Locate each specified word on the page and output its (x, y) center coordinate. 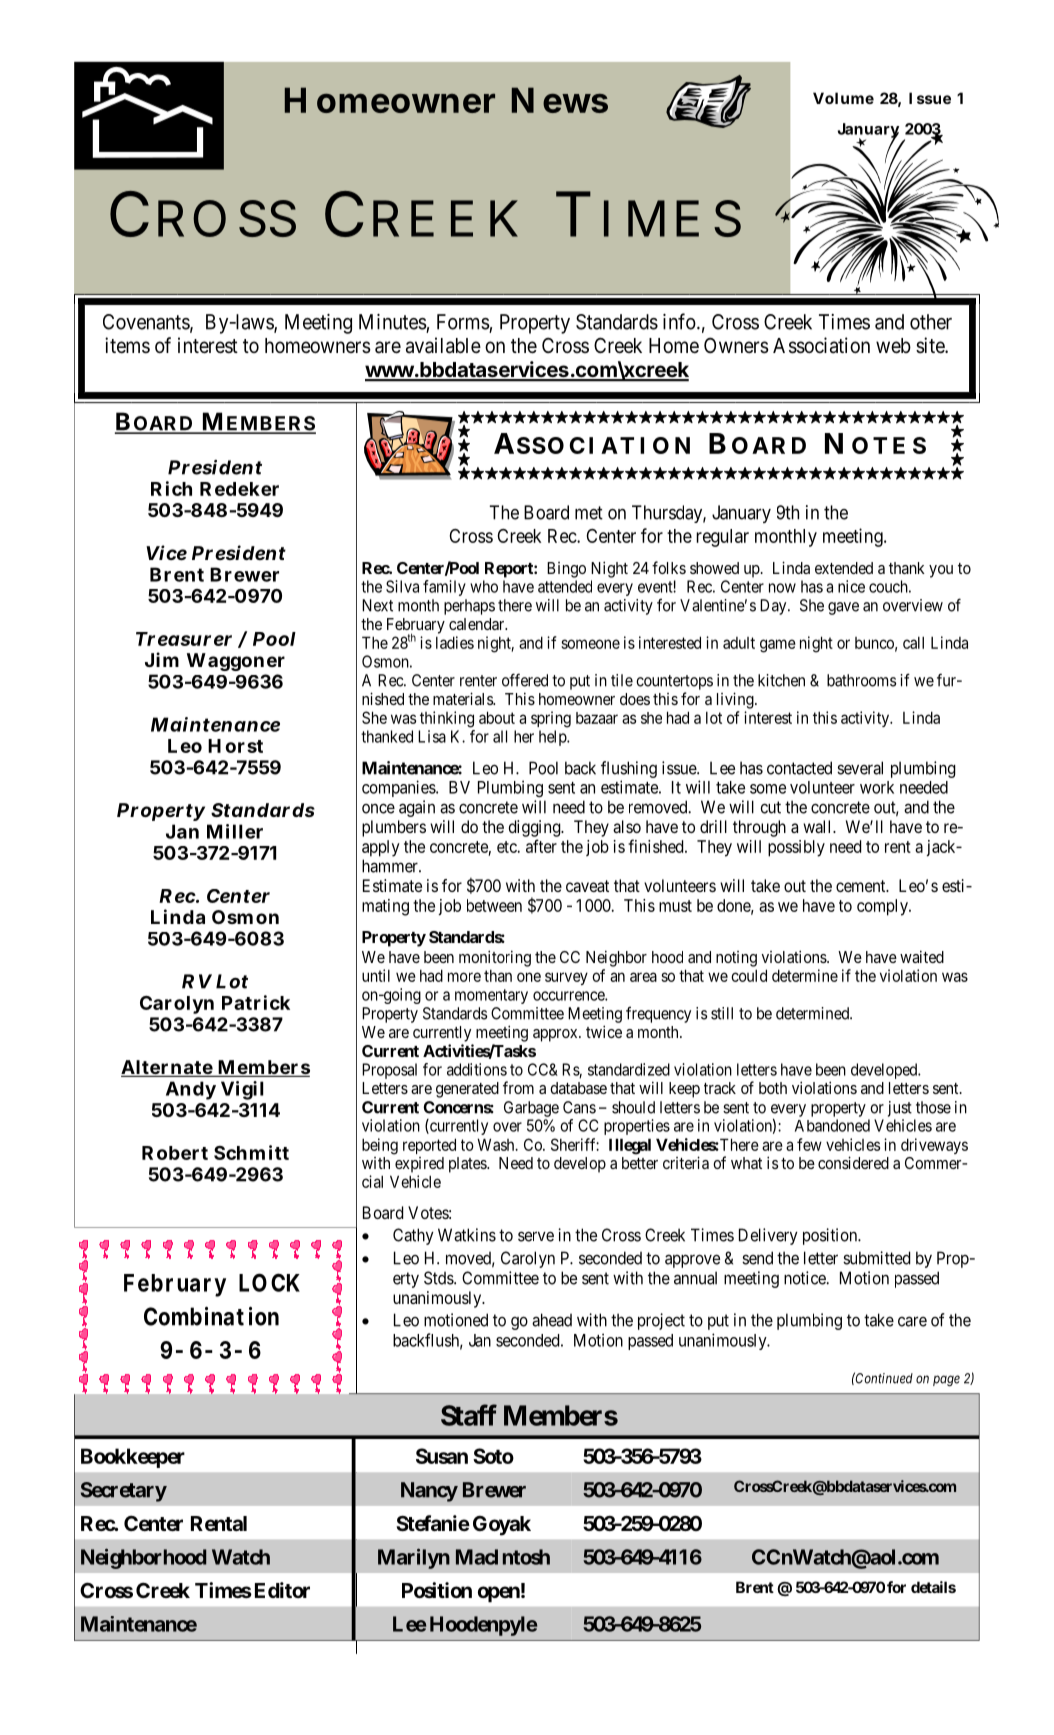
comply (883, 907)
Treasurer (184, 639)
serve (536, 1236)
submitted (876, 1258)
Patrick (256, 1002)
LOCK (269, 1282)
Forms (463, 322)
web (893, 346)
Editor (280, 1590)
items (127, 345)
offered (525, 680)
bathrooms (861, 680)
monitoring (495, 958)
